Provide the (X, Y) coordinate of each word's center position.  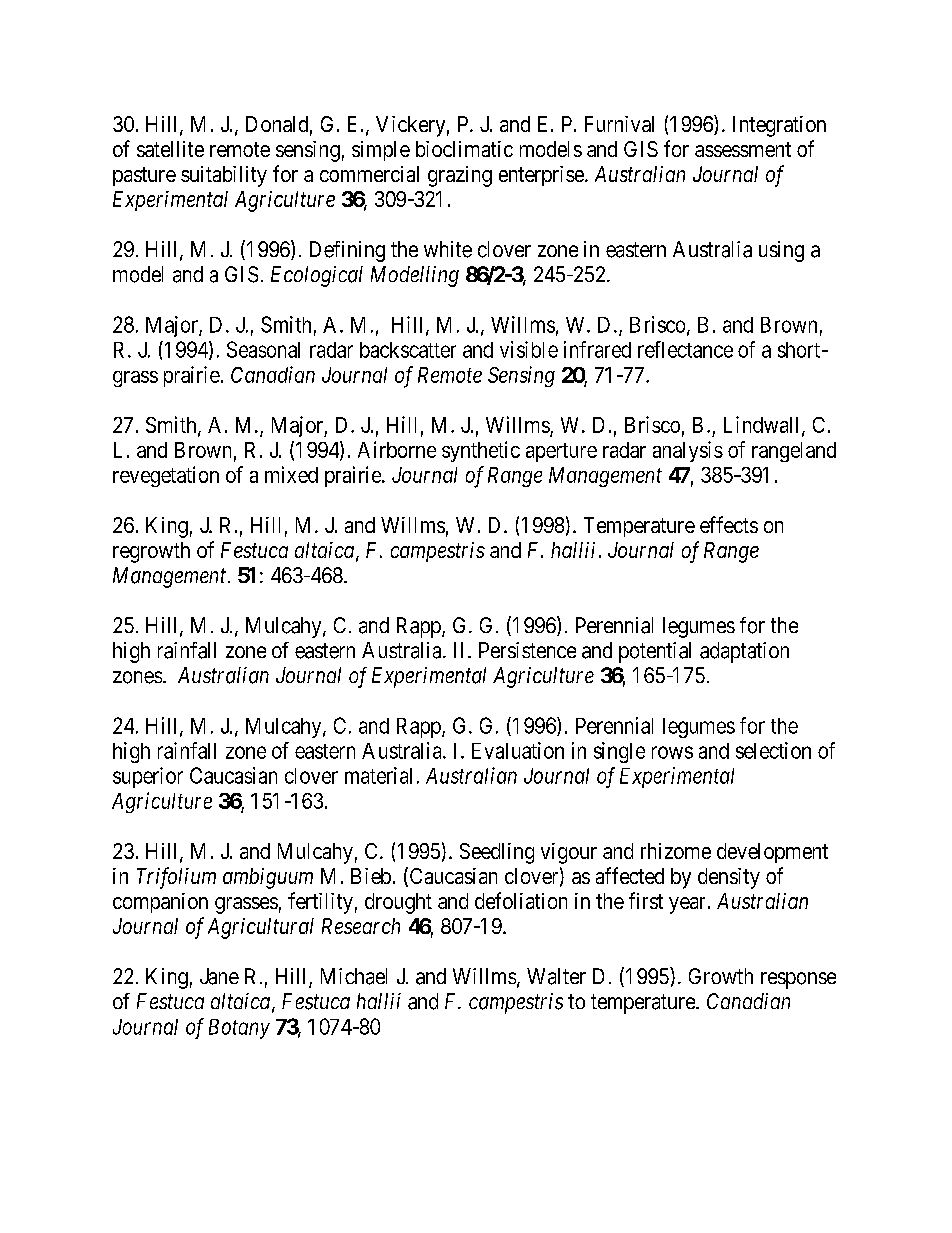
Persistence (527, 650)
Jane (219, 976)
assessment (743, 149)
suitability (224, 176)
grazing (460, 176)
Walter (556, 976)
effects (729, 524)
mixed (291, 474)
